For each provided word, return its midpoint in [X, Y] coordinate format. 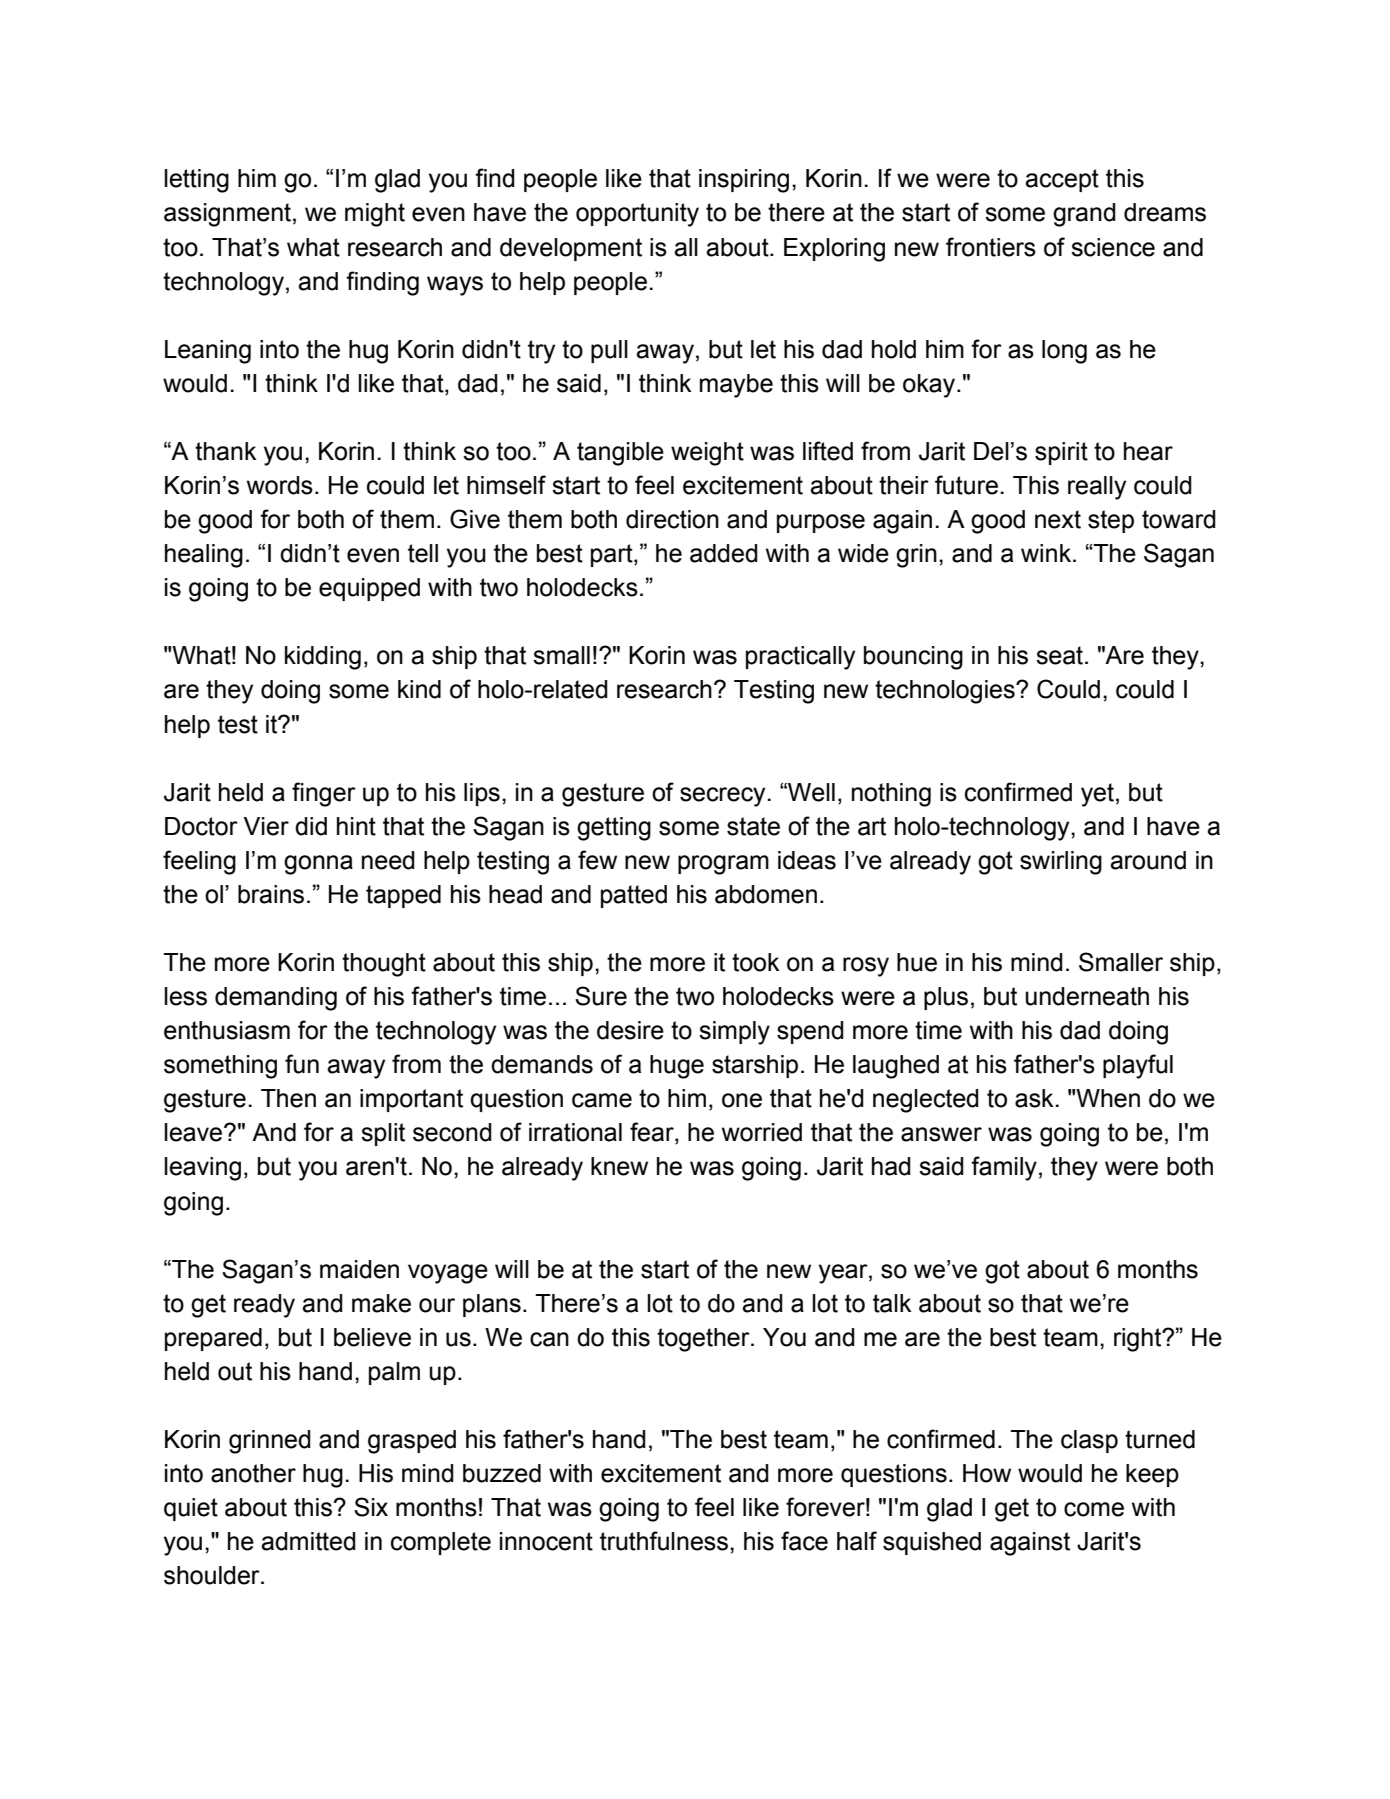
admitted [308, 1541]
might [375, 215]
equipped [369, 589]
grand [1084, 215]
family [1004, 1168]
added [724, 553]
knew [619, 1166]
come [1094, 1509]
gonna [318, 865]
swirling [1061, 863]
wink [1047, 553]
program [723, 865]
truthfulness [664, 1541]
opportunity [637, 215]
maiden [359, 1269]
